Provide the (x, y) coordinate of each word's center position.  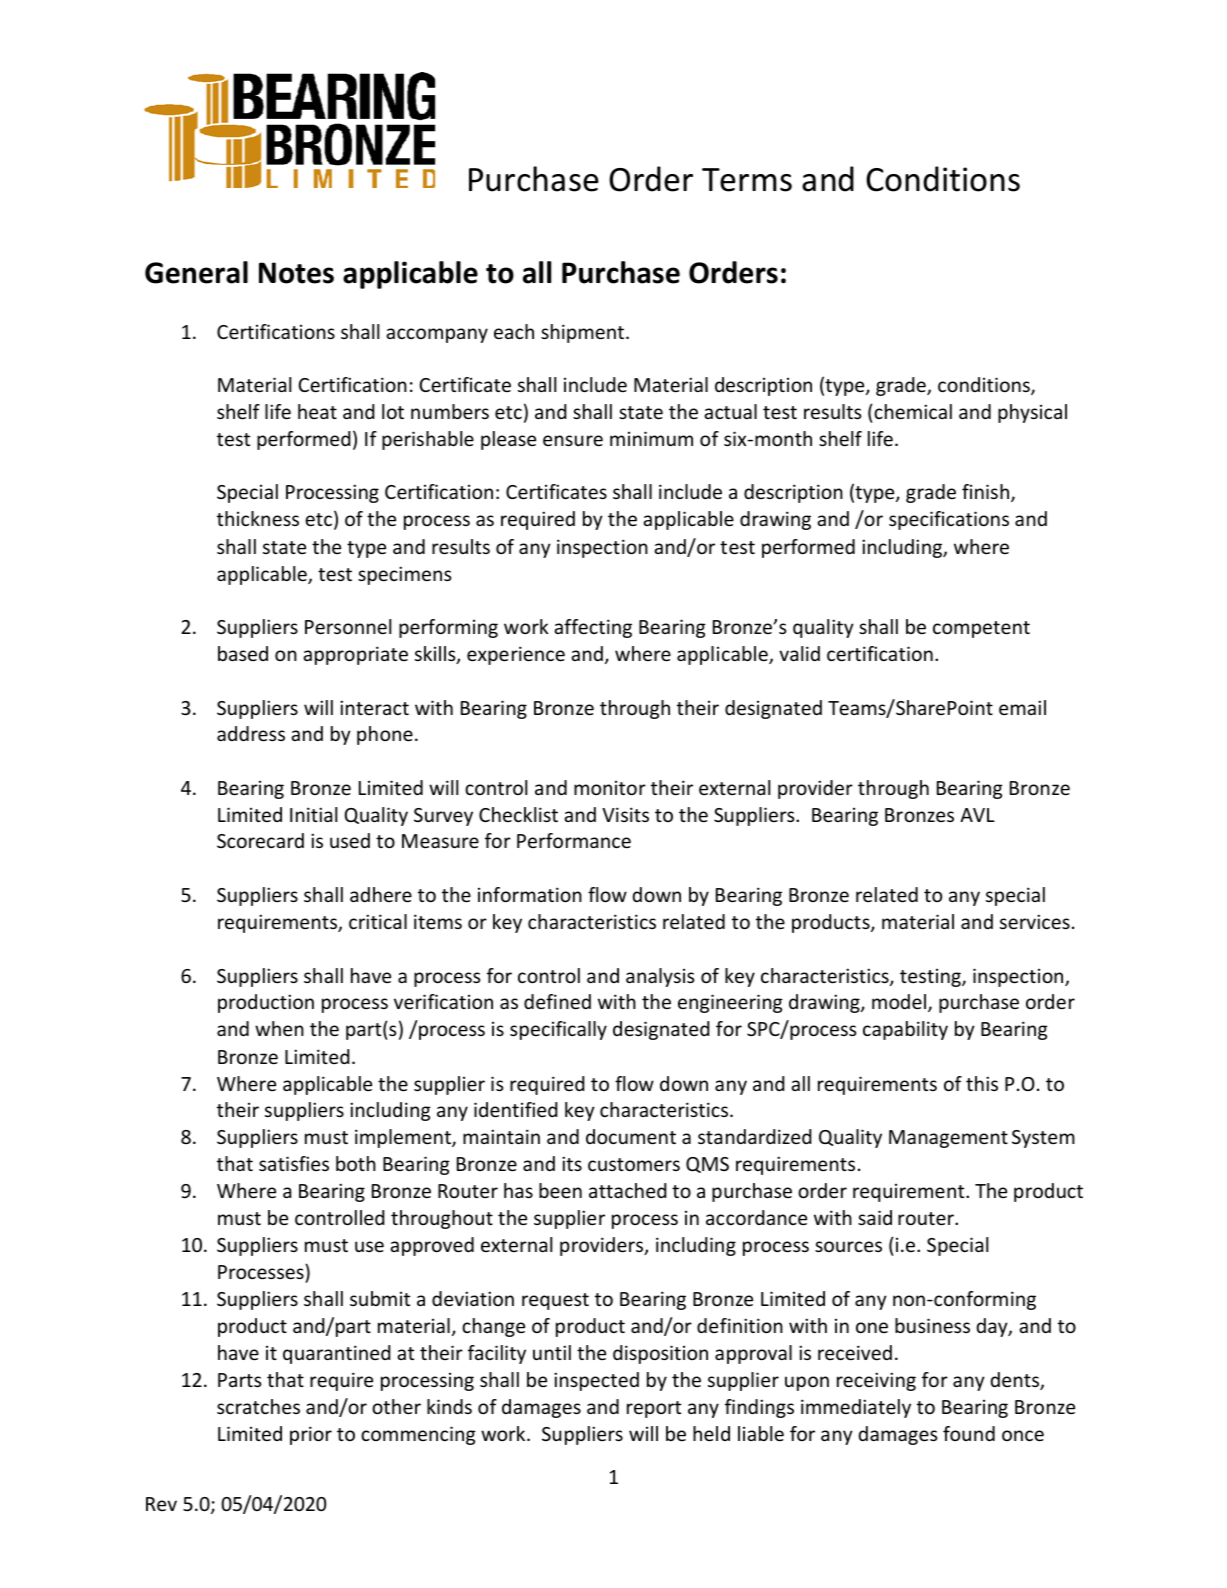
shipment (584, 333)
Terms (747, 180)
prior (311, 1435)
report (654, 1409)
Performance (574, 840)
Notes (296, 273)
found (969, 1433)
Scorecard (260, 840)
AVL (977, 815)
